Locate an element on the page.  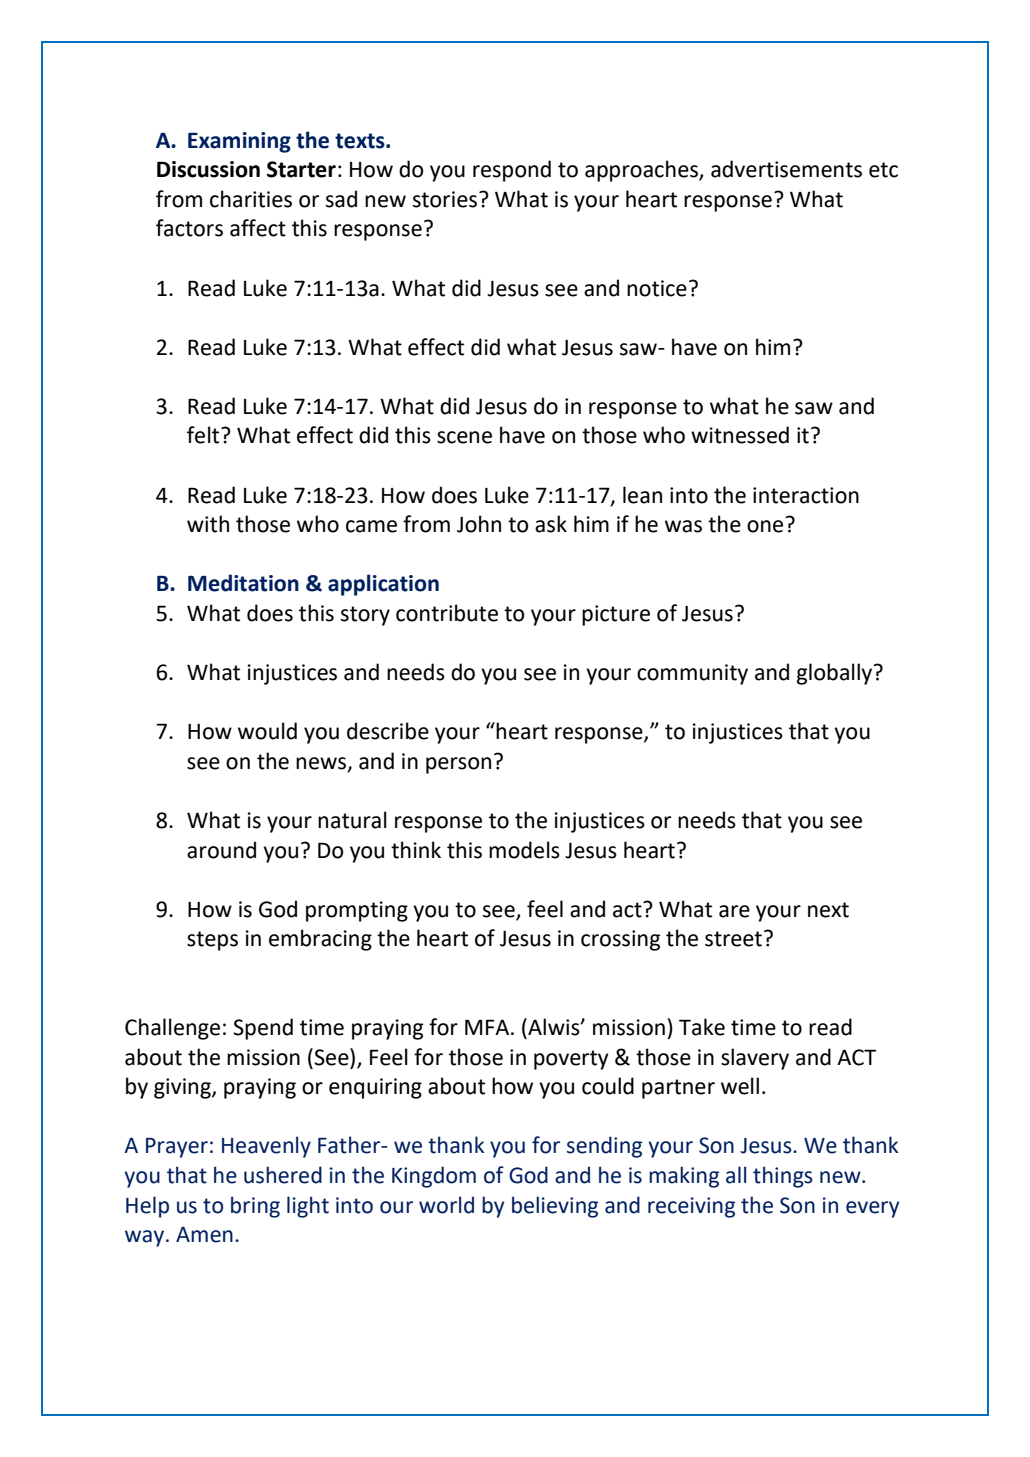
believing is located at coordinates (555, 1207).
